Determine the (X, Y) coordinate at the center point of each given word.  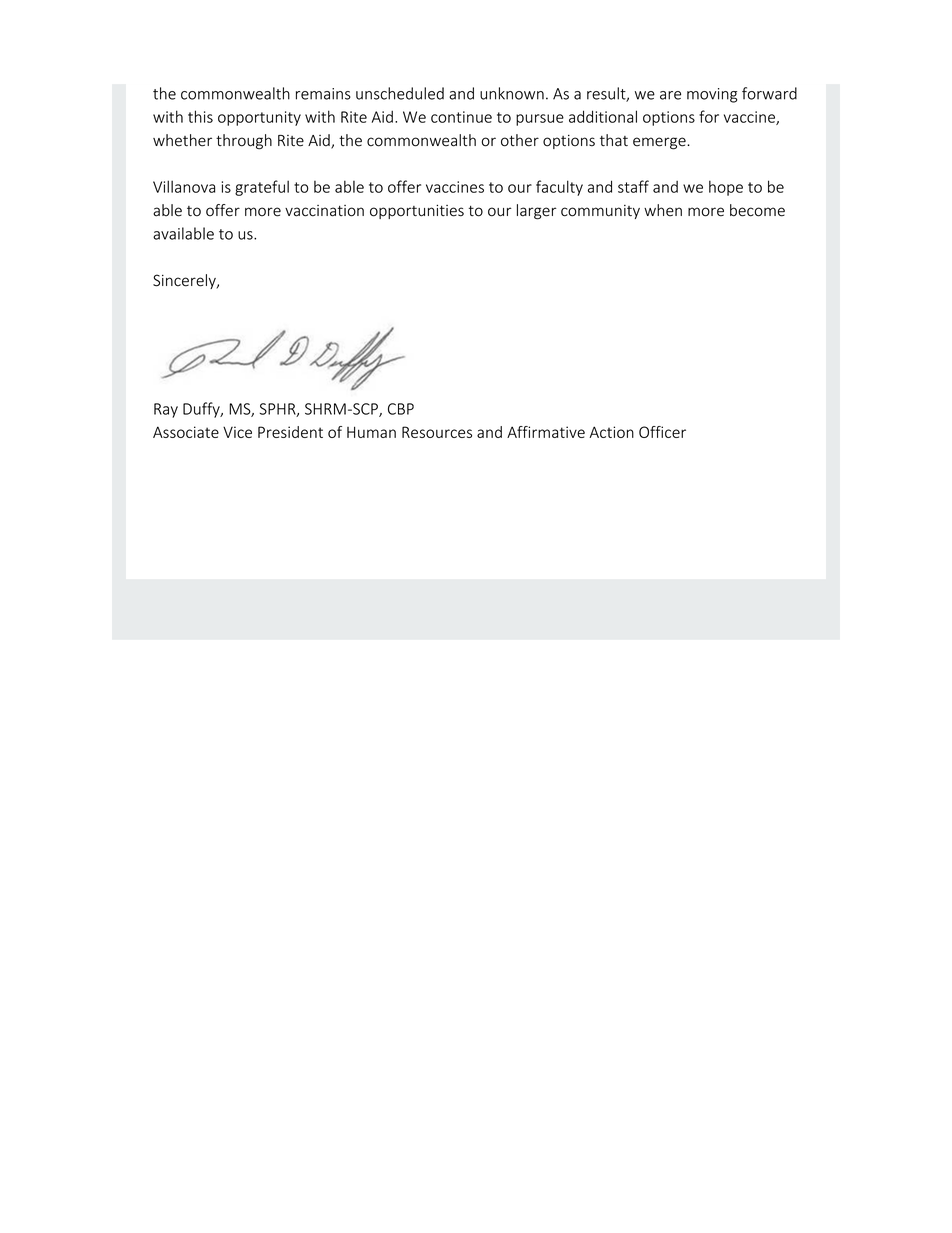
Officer (662, 432)
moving (712, 95)
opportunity (259, 118)
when (663, 210)
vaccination (324, 211)
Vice (237, 432)
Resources (437, 432)
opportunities (417, 211)
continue (461, 117)
